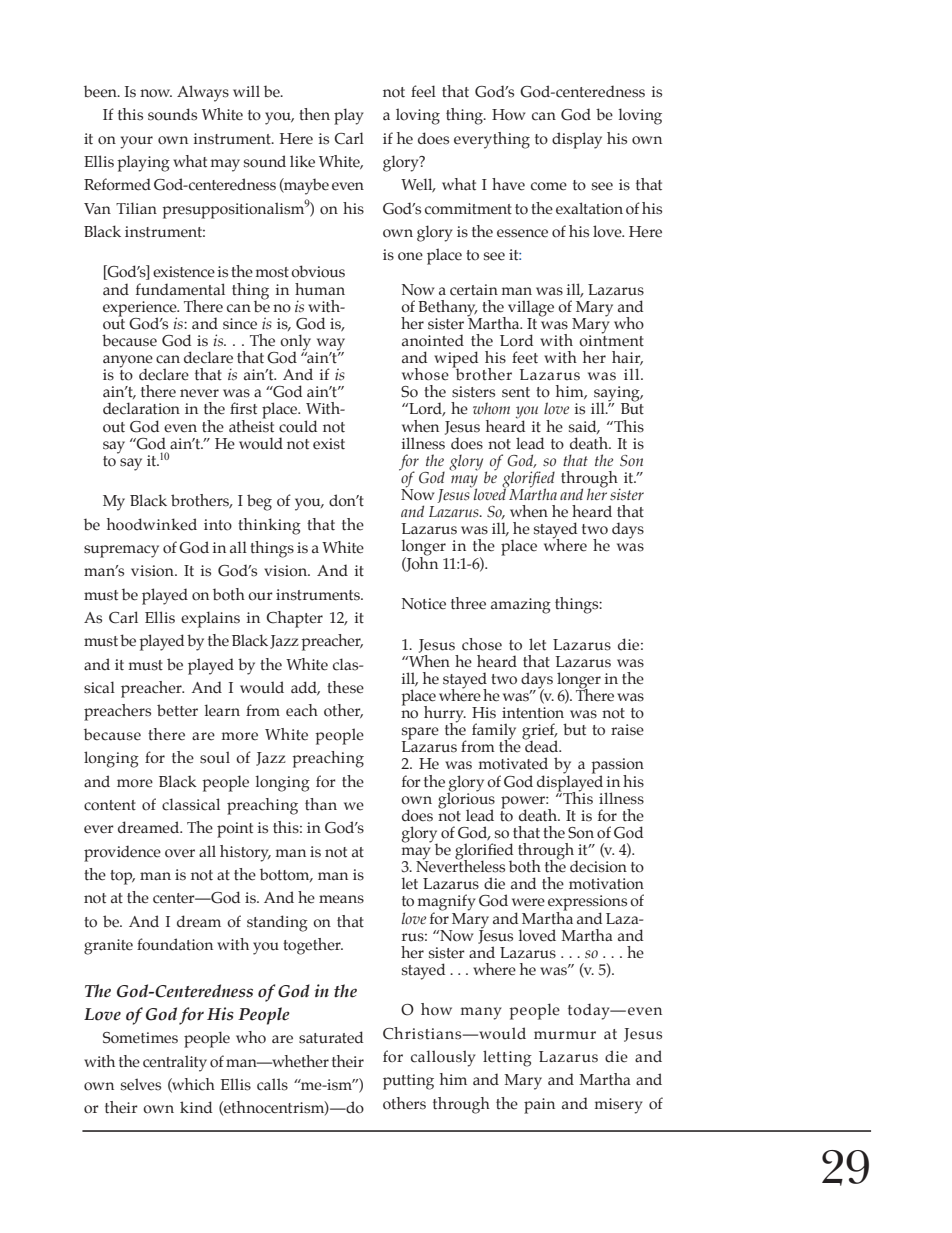 The width and height of the screenshot is (952, 1233). Describe the element at coordinates (539, 1106) in the screenshot. I see `pain` at that location.
